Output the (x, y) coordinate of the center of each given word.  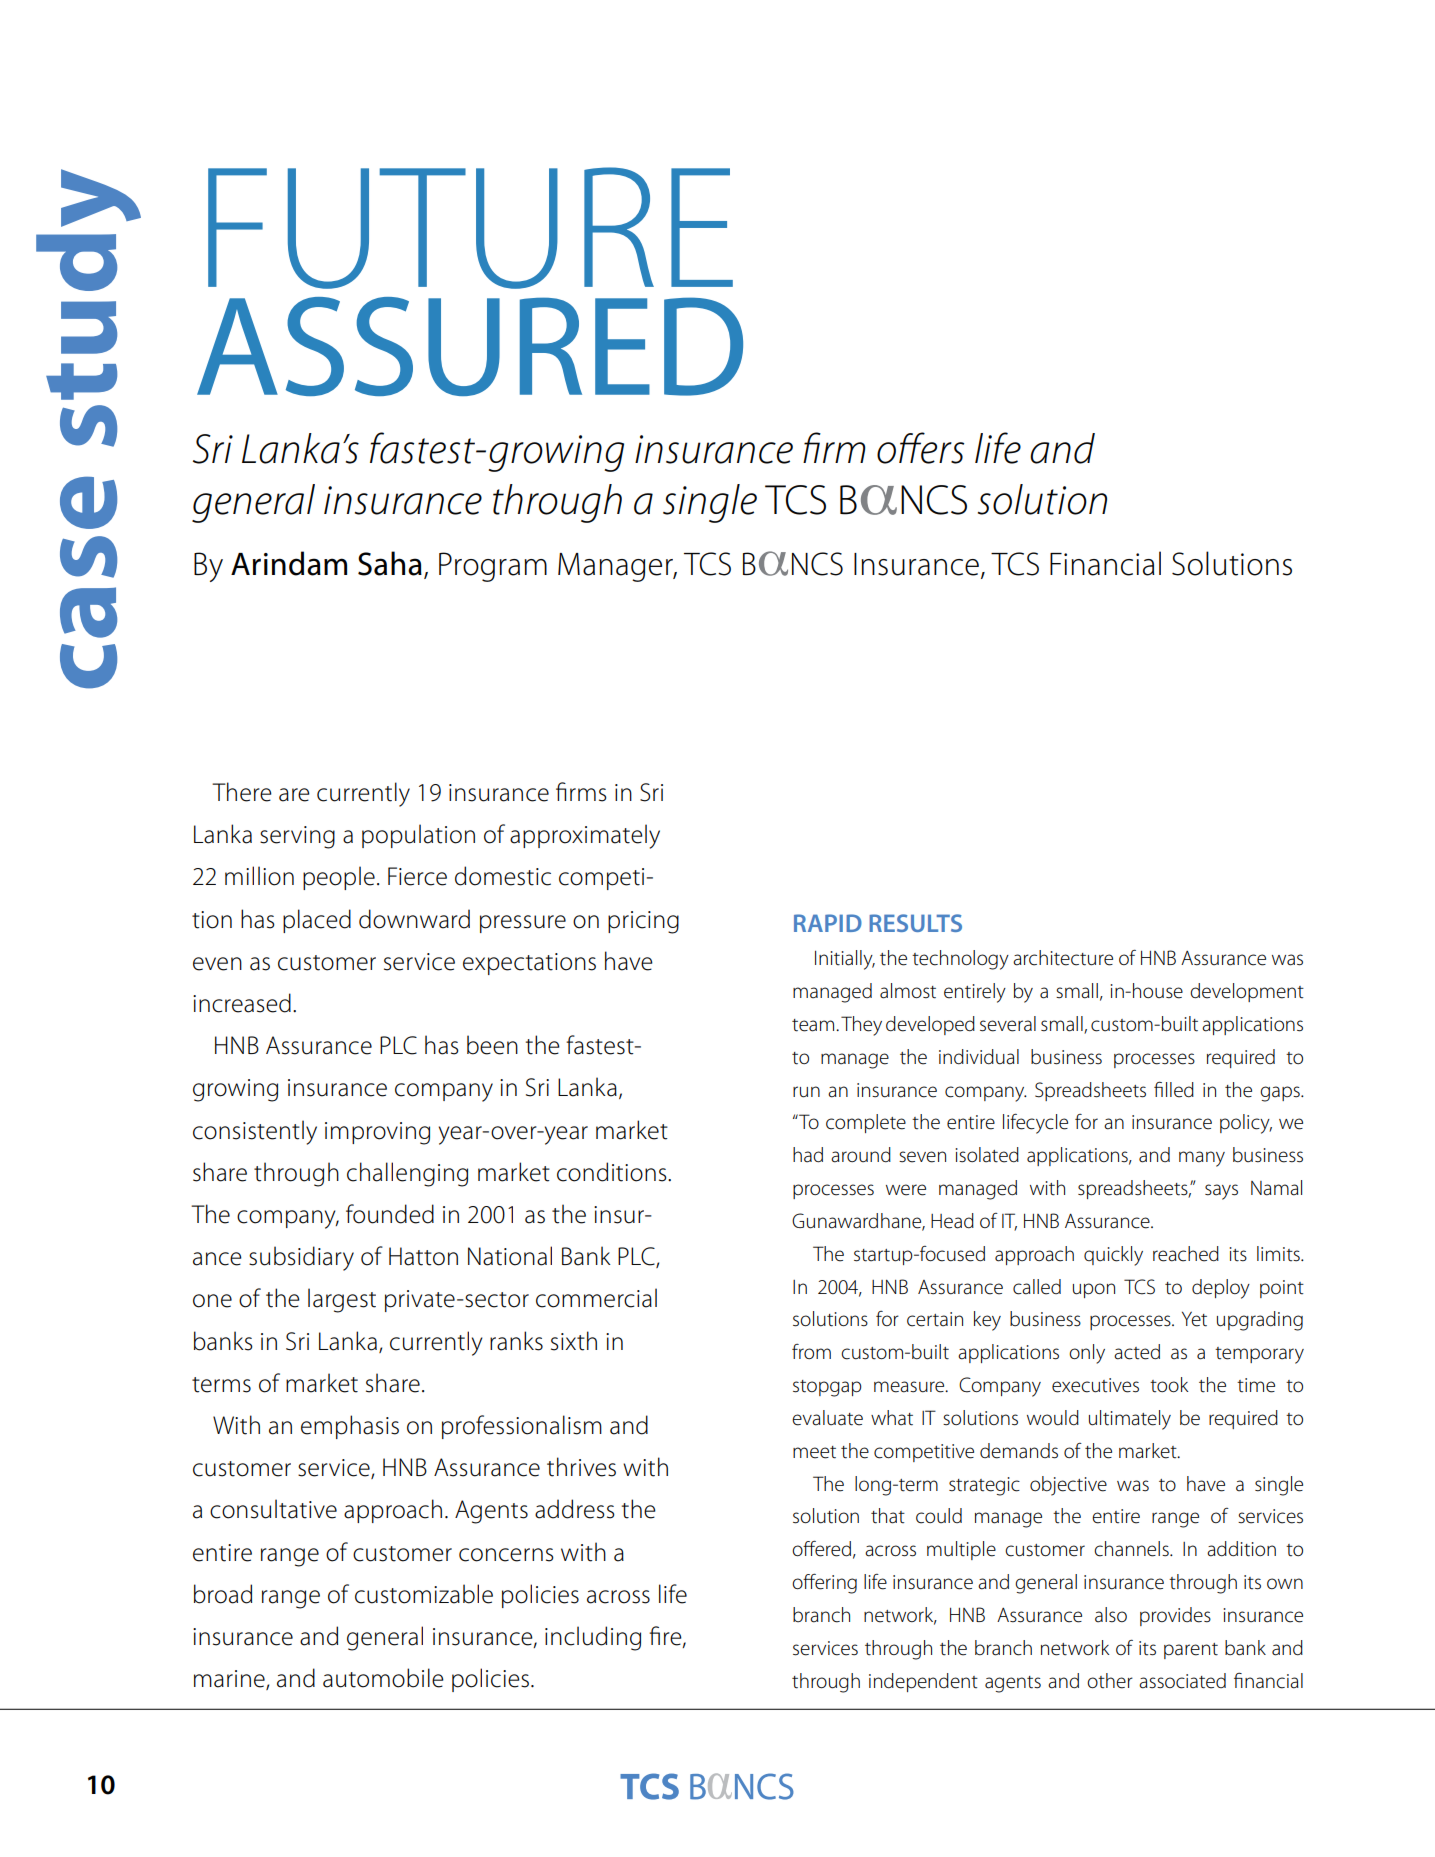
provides (1175, 1616)
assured (470, 346)
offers (920, 448)
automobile (383, 1678)
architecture (1063, 958)
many (1202, 1159)
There (242, 792)
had (808, 1155)
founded (390, 1214)
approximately (585, 836)
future (470, 228)
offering (824, 1583)
